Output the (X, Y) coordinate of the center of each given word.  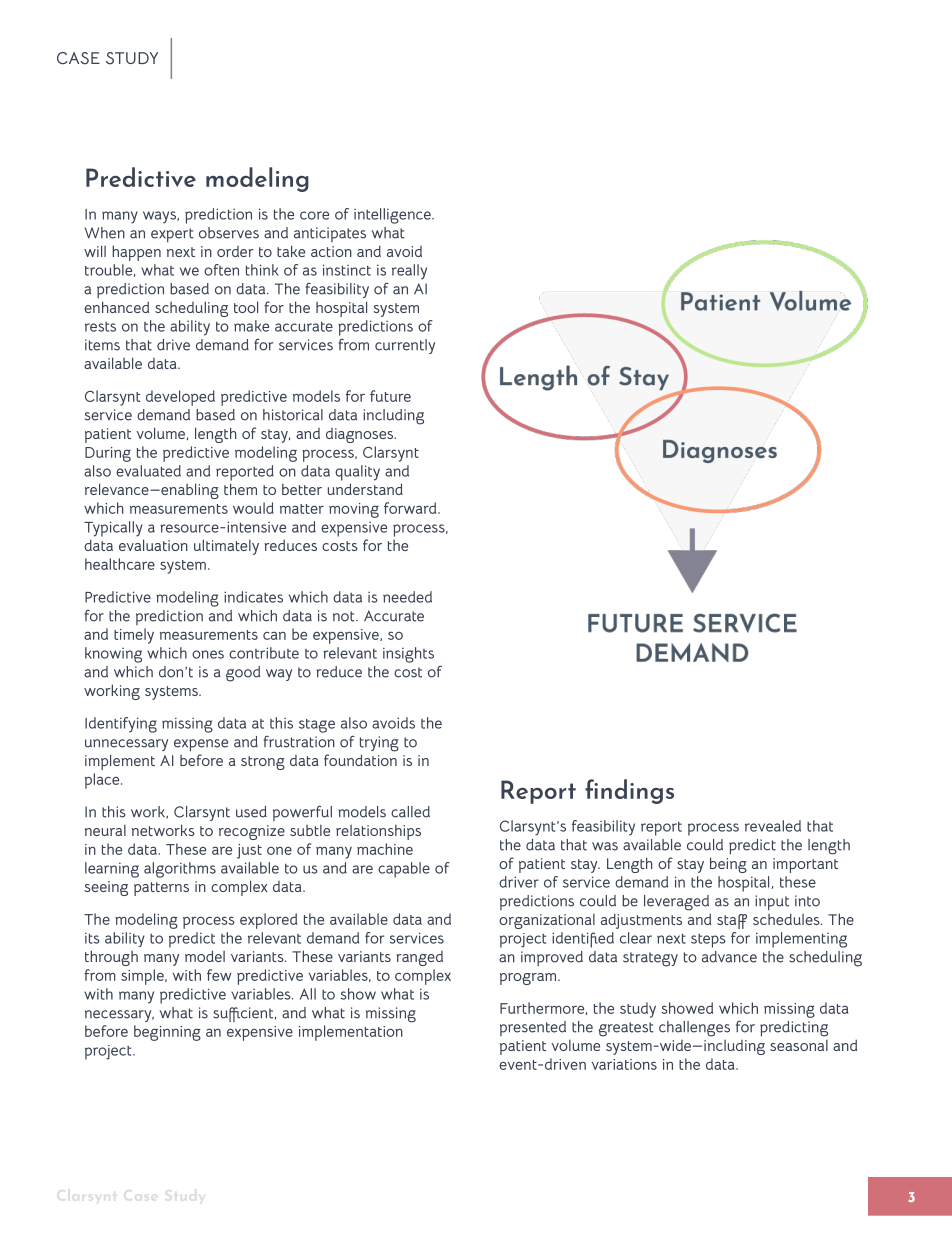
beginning (167, 1033)
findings (629, 791)
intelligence (393, 216)
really (409, 272)
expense (201, 745)
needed (407, 597)
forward (411, 508)
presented (533, 1028)
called (410, 812)
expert (172, 235)
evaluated (148, 471)
